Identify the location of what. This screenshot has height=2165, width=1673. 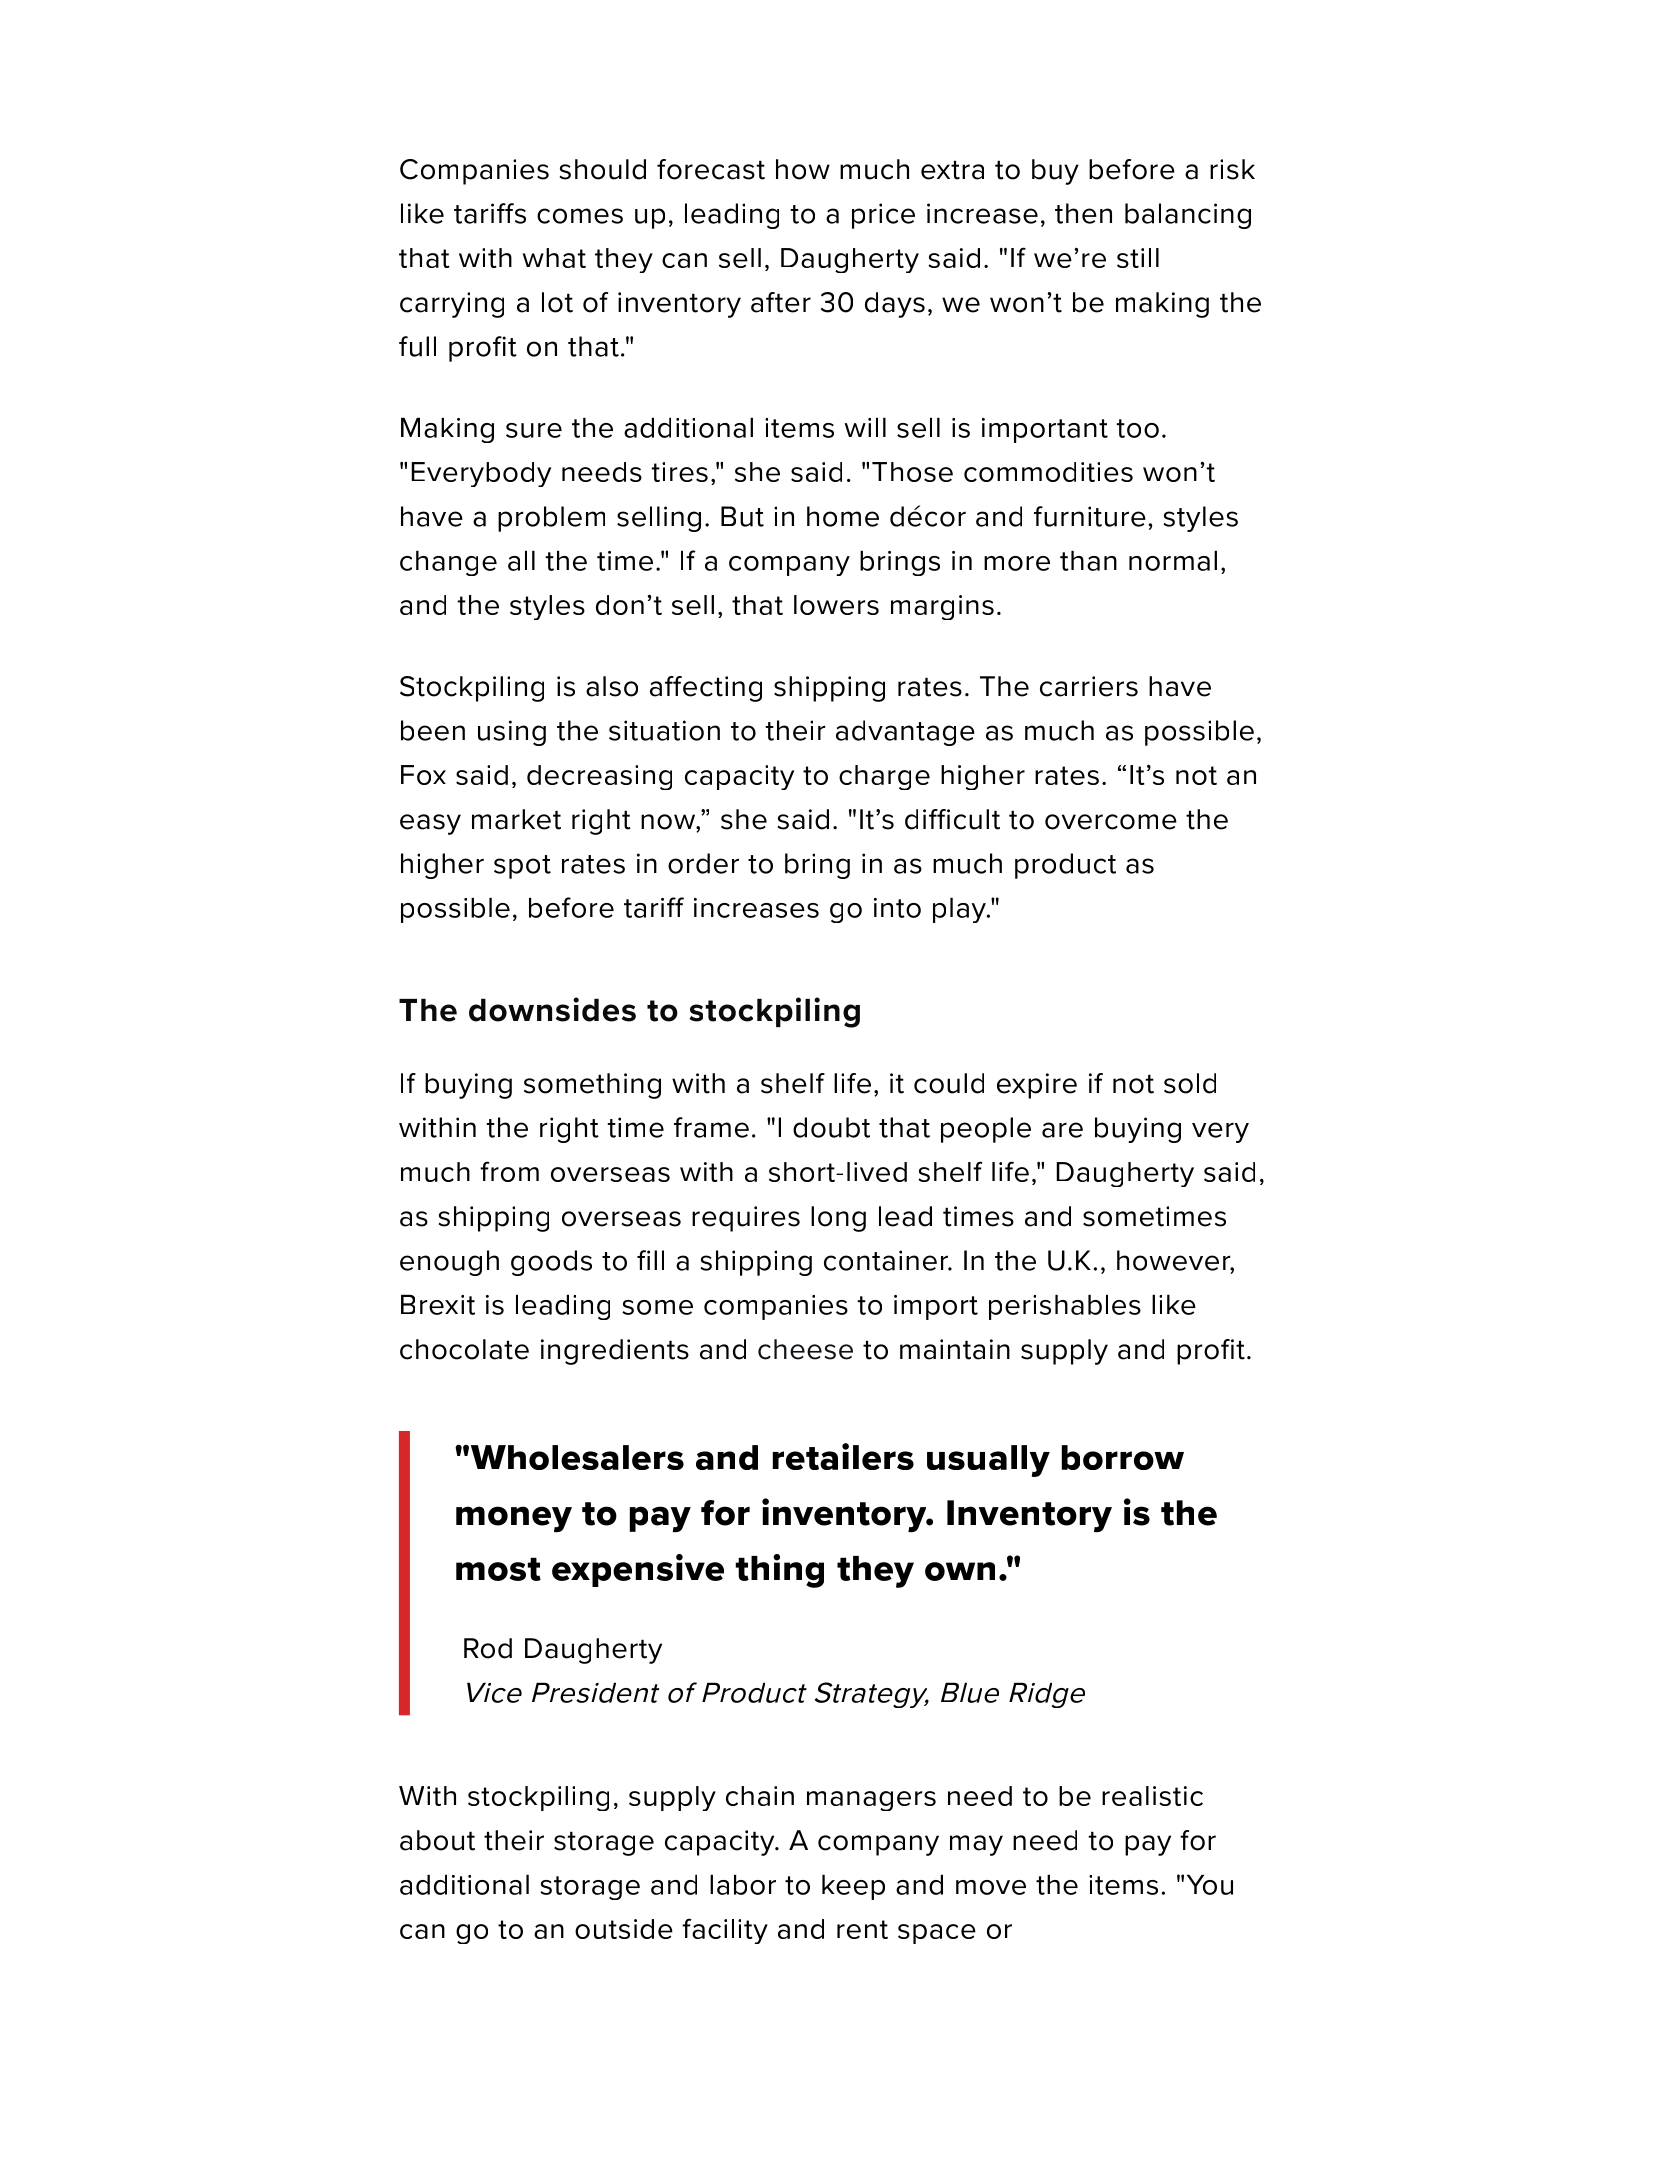
(554, 258).
